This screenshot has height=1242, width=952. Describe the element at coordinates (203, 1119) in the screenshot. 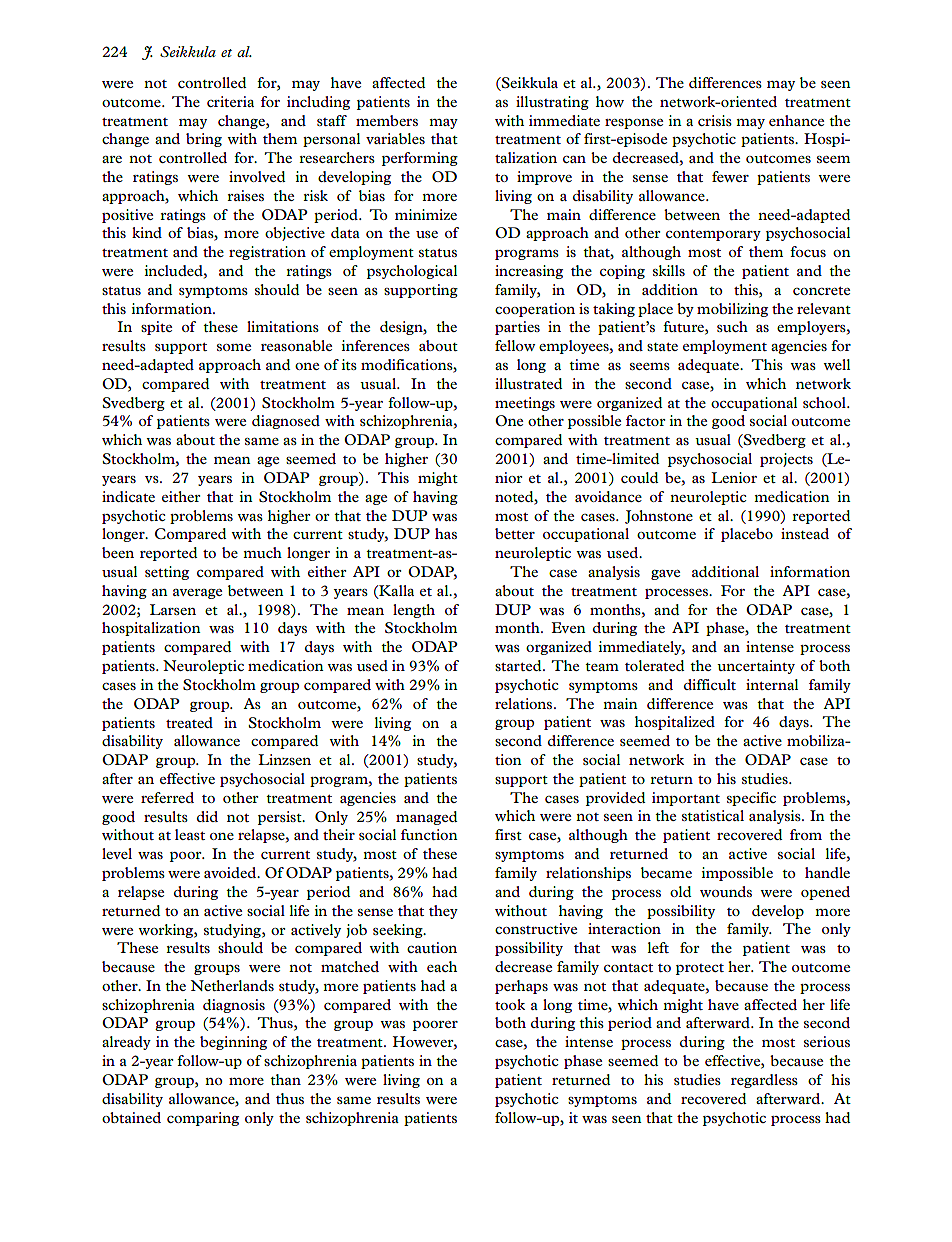

I see `comparing` at that location.
